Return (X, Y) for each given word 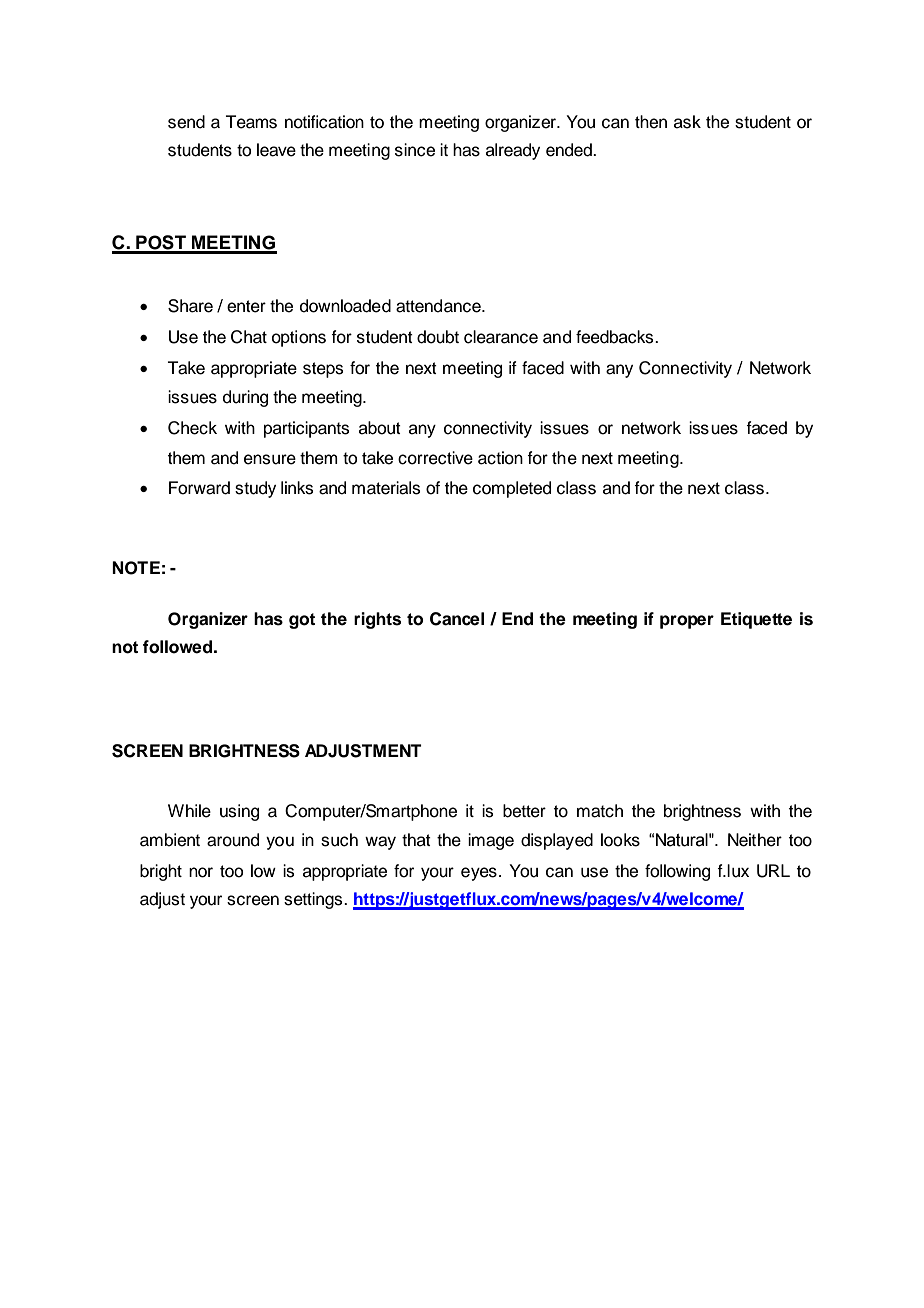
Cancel (457, 619)
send (186, 122)
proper (687, 622)
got (302, 621)
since (415, 150)
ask (687, 122)
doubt (438, 337)
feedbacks (616, 337)
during (245, 398)
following (677, 872)
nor (201, 872)
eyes (479, 874)
